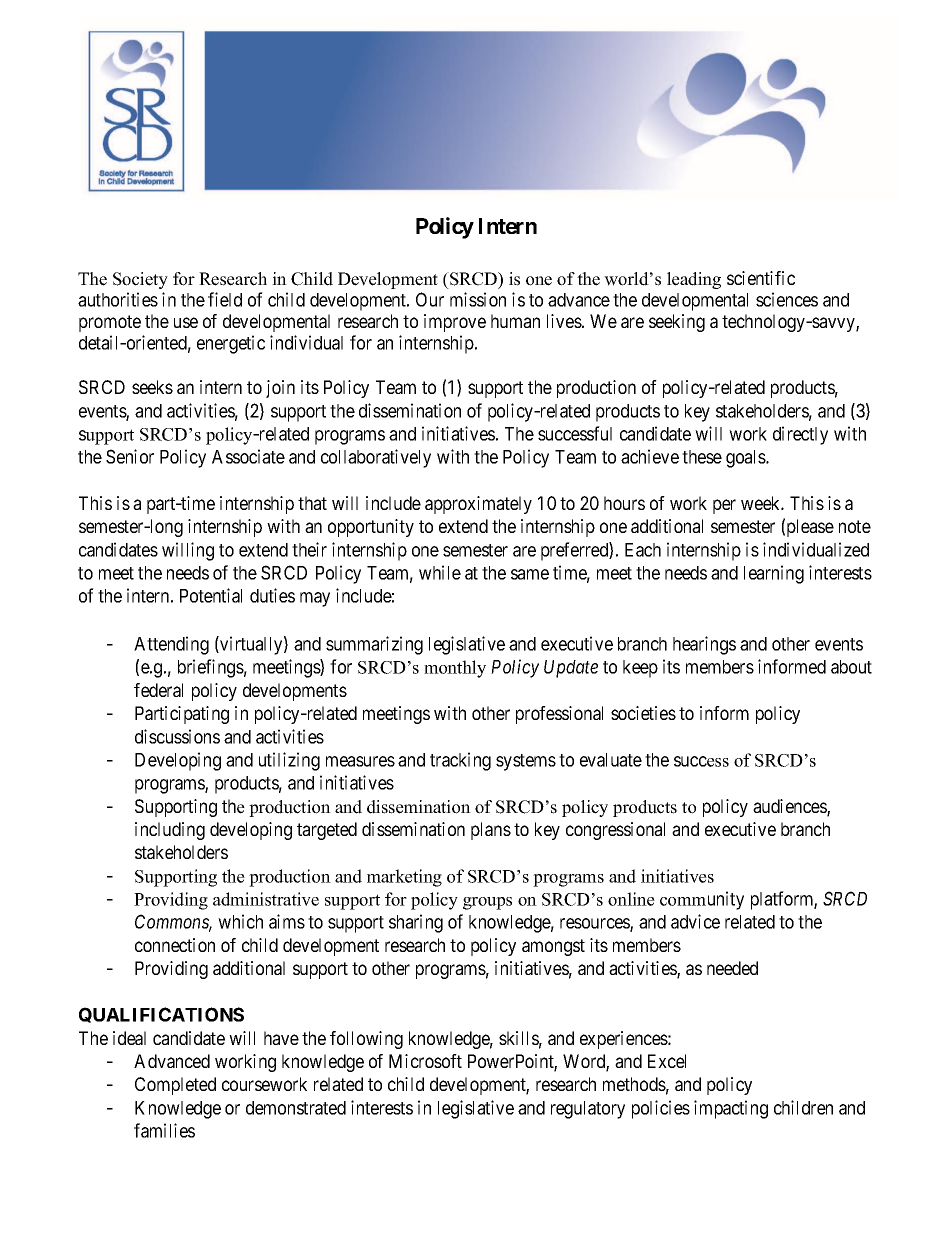 Image resolution: width=952 pixels, height=1233 pixels. I want to click on tracking, so click(460, 761).
